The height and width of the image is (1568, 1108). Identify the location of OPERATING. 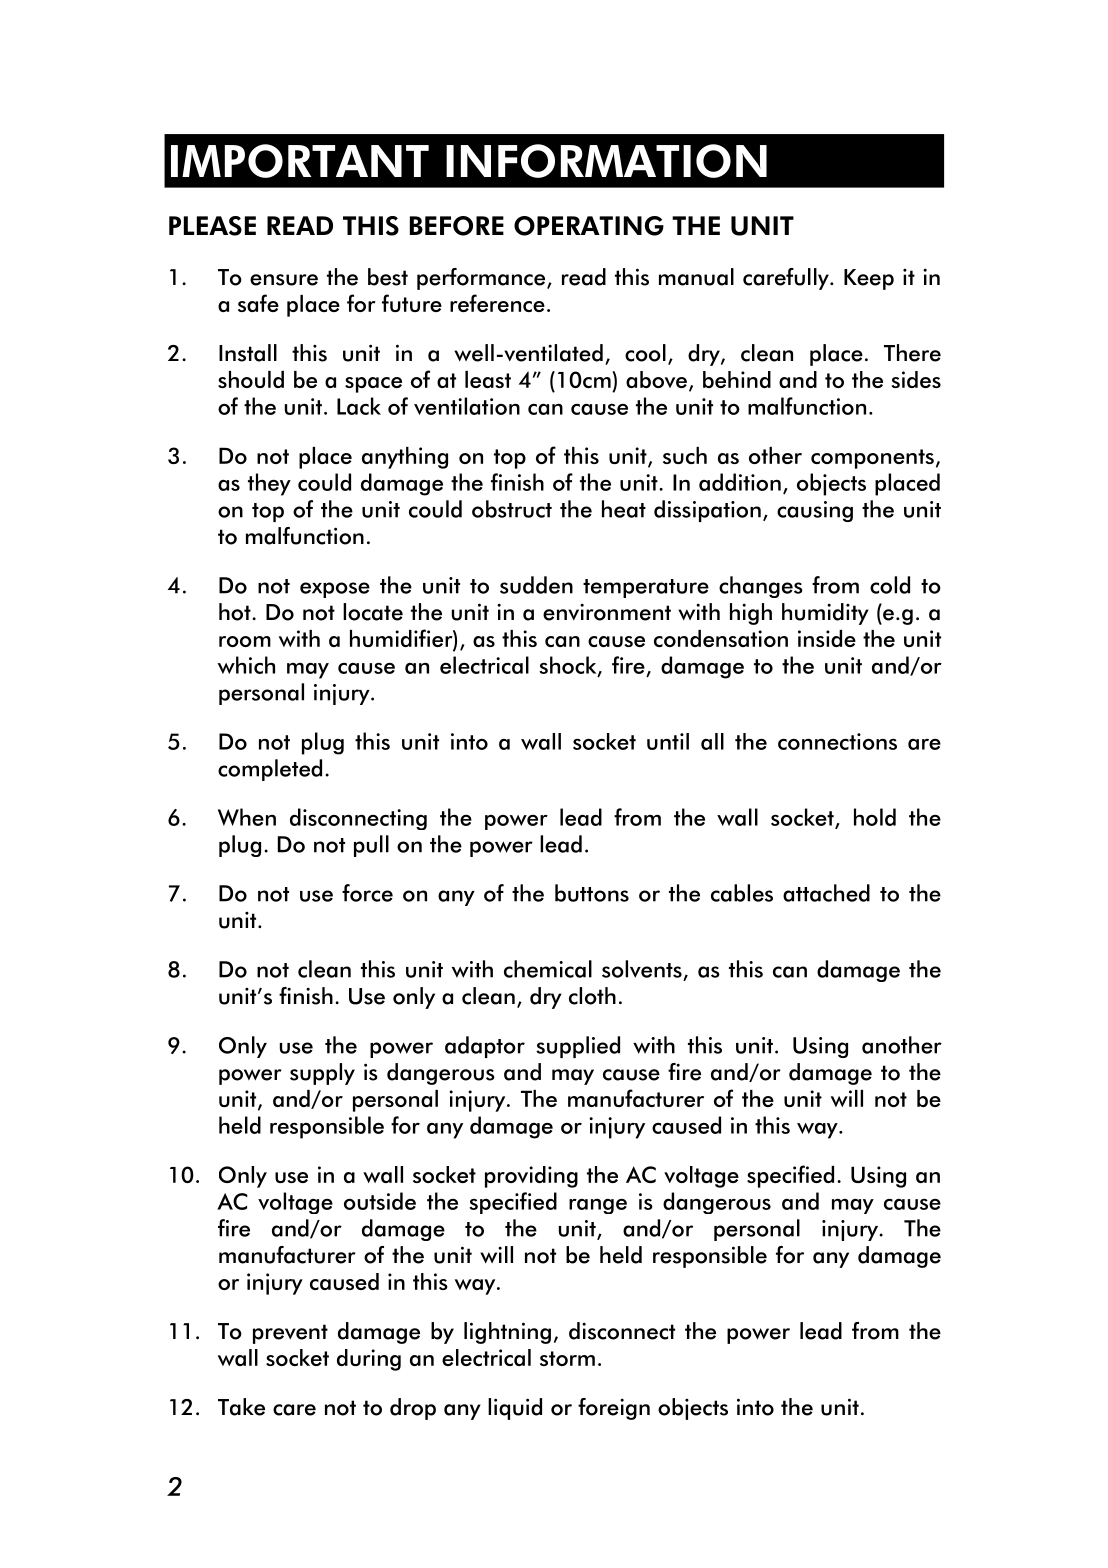
(589, 226).
